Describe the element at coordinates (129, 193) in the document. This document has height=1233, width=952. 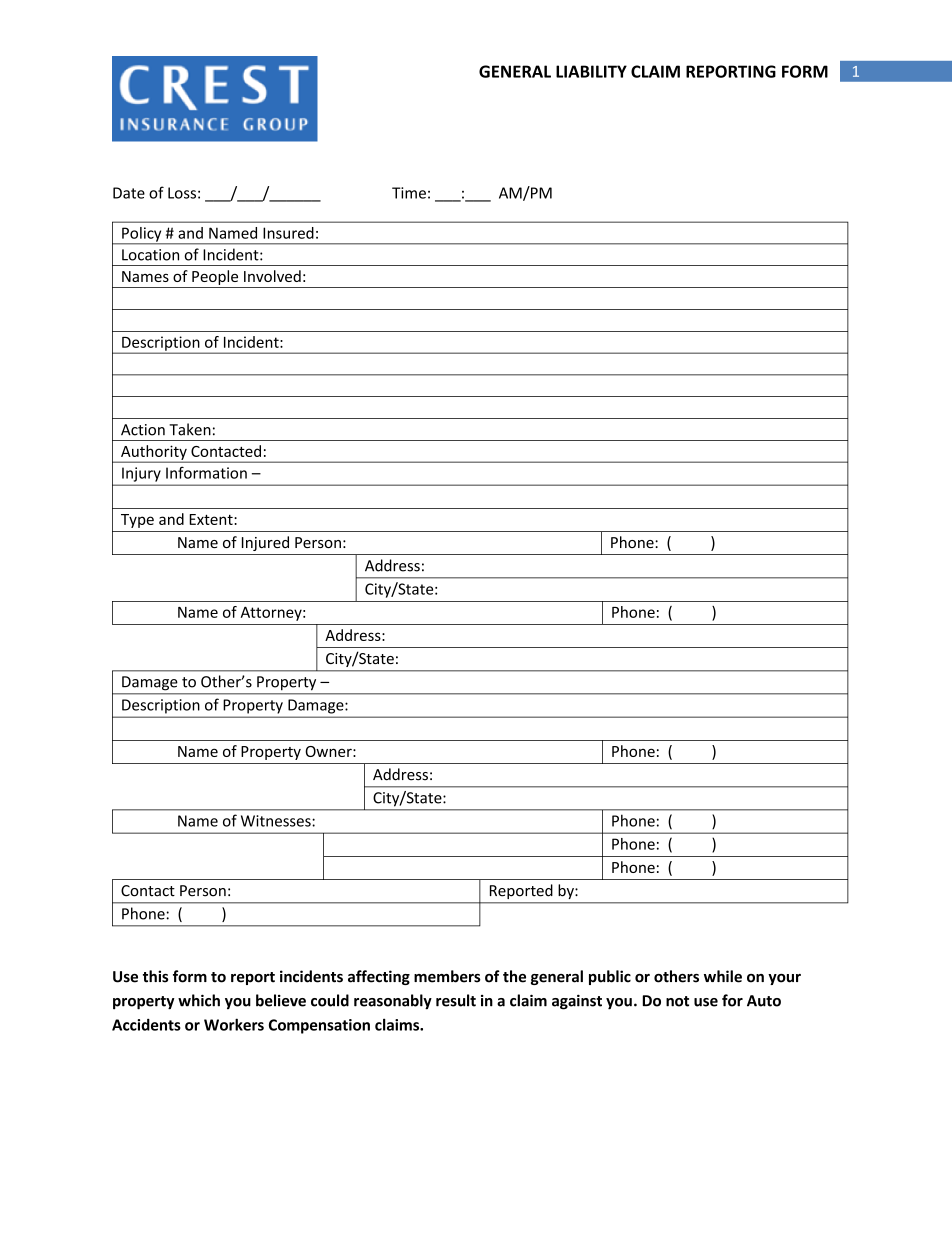
I see `Date` at that location.
